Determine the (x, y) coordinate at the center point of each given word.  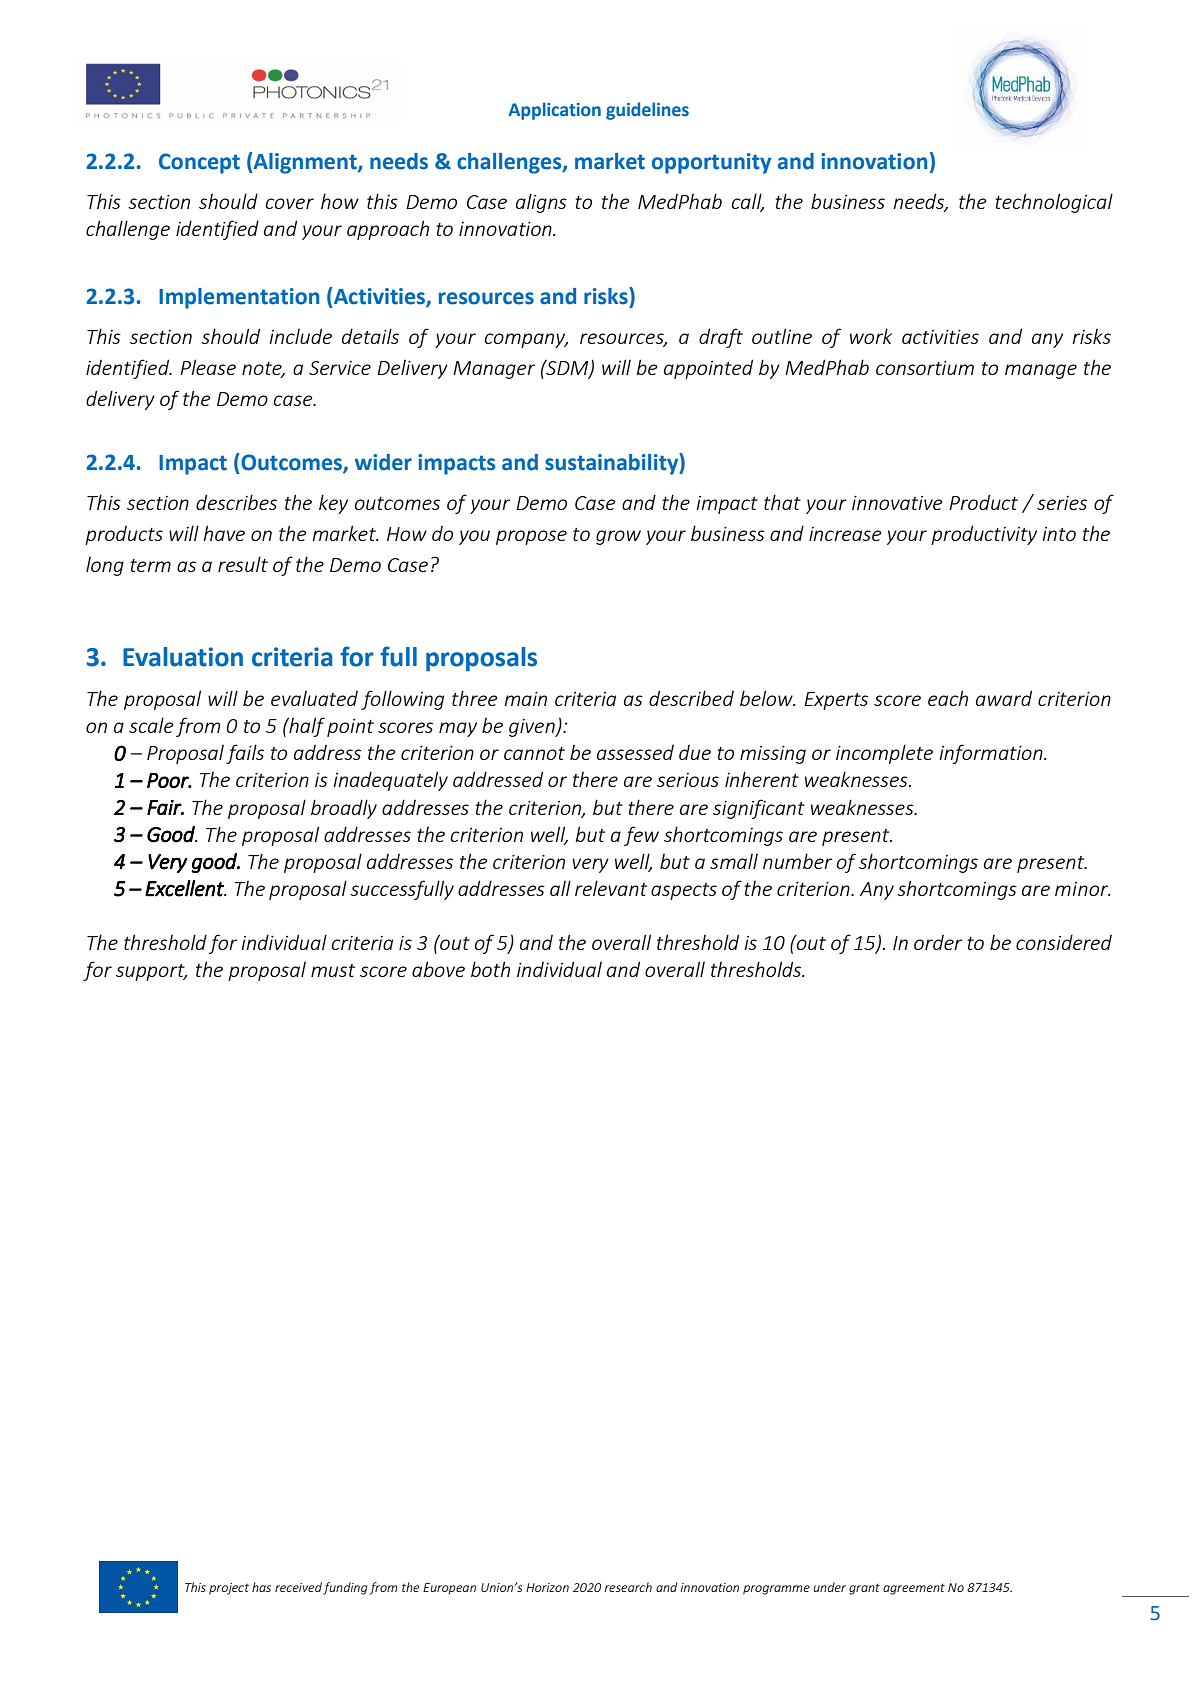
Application (554, 111)
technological (1054, 203)
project (229, 1589)
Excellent (185, 888)
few (641, 836)
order (938, 942)
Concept (199, 163)
